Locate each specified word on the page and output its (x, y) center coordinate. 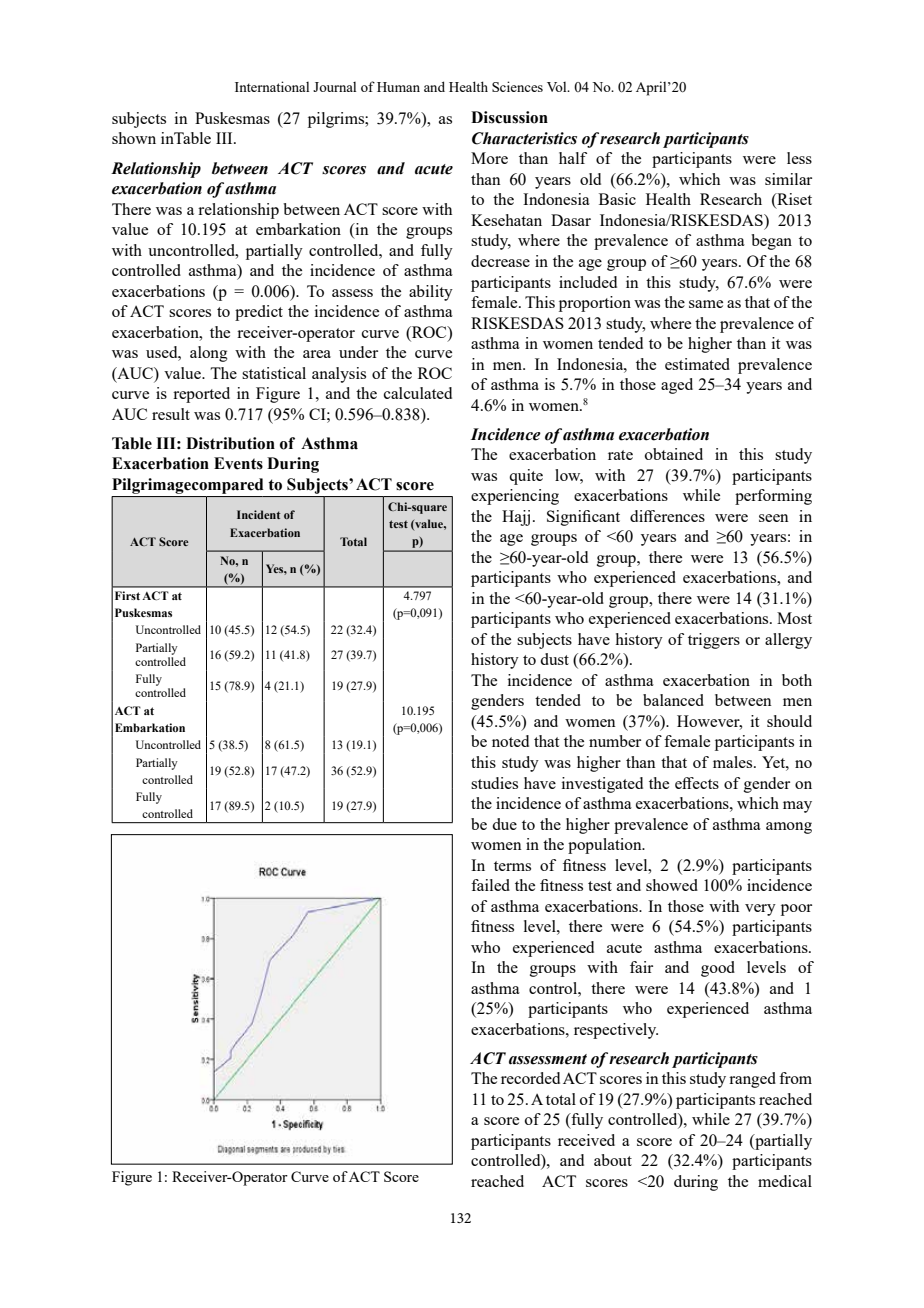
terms (512, 866)
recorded (530, 1078)
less (799, 158)
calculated (418, 393)
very (760, 910)
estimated (697, 364)
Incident (259, 514)
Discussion (509, 117)
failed (490, 885)
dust (554, 659)
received (586, 1140)
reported (201, 395)
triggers (714, 641)
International (272, 86)
